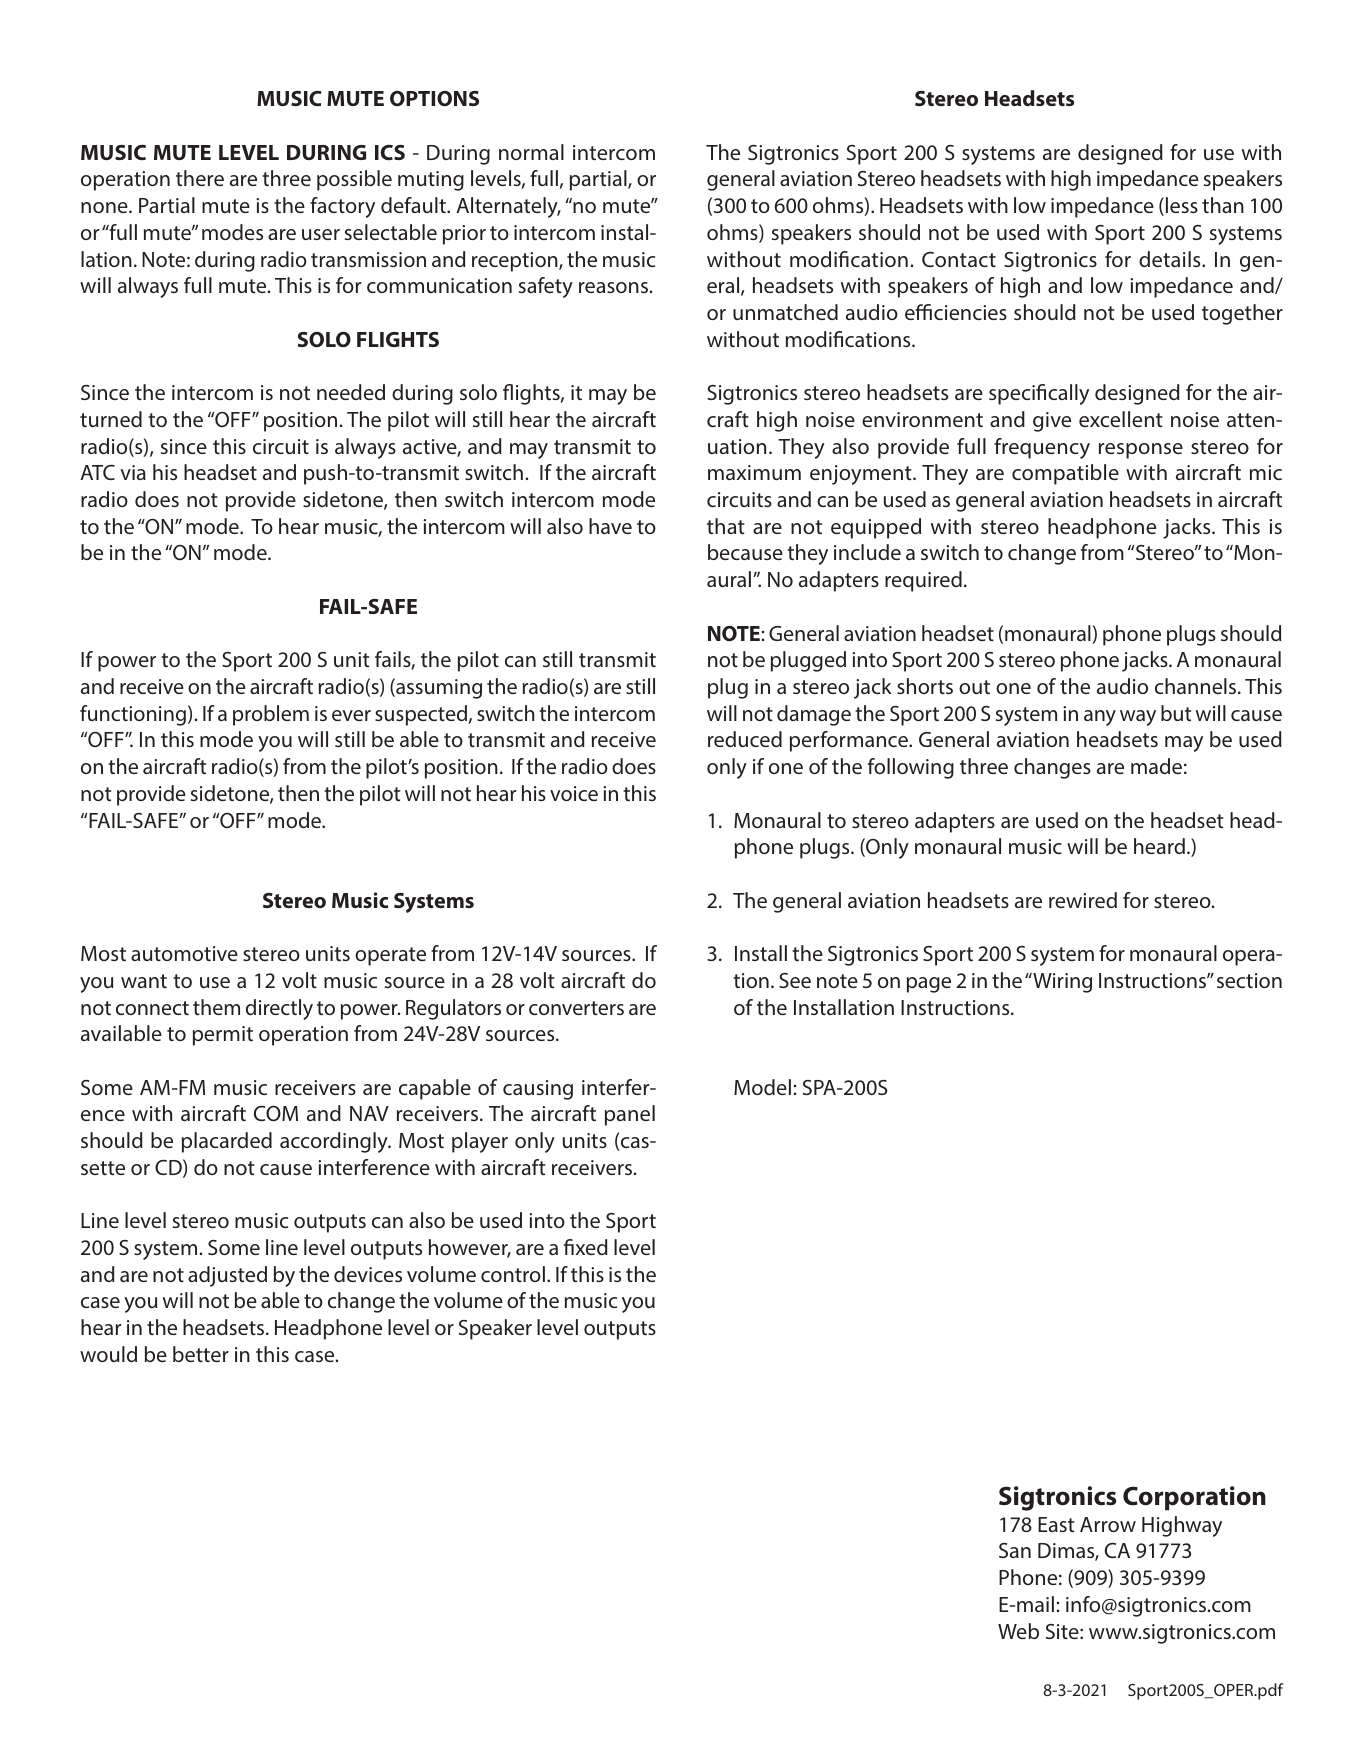 The height and width of the screenshot is (1763, 1363). I want to click on San, so click(1015, 1550).
